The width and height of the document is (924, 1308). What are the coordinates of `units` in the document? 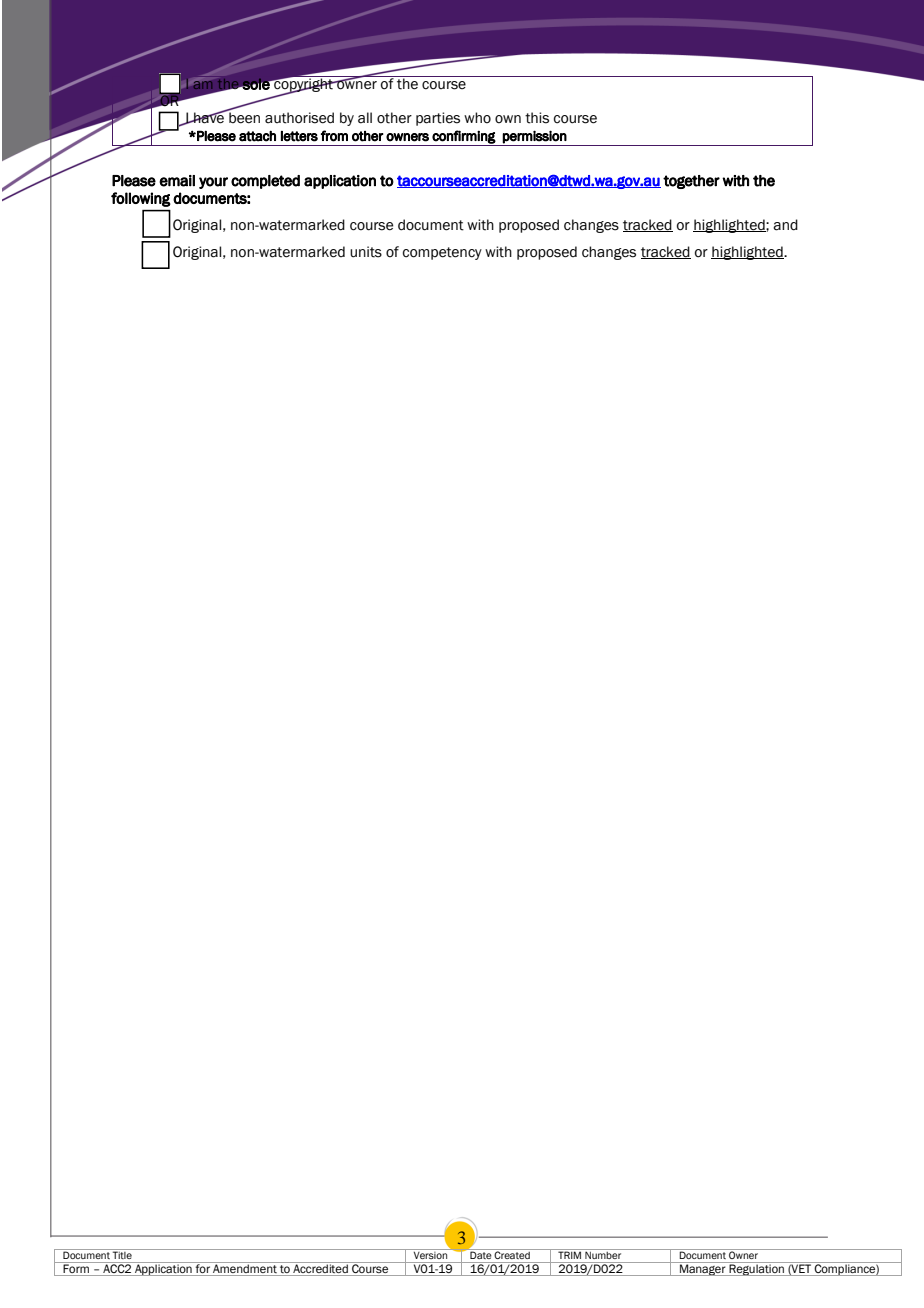 It's located at (366, 252).
